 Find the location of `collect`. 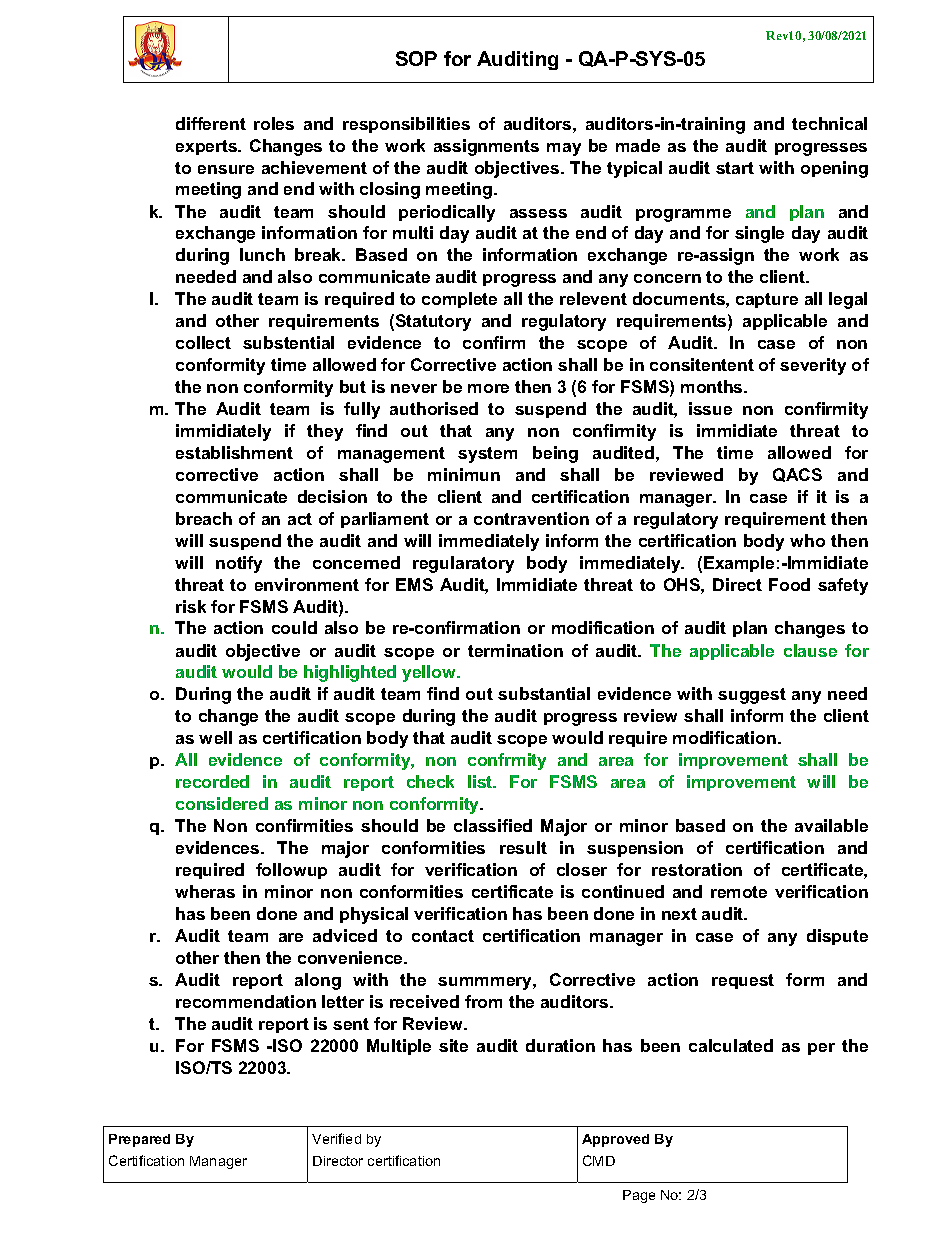

collect is located at coordinates (203, 342).
